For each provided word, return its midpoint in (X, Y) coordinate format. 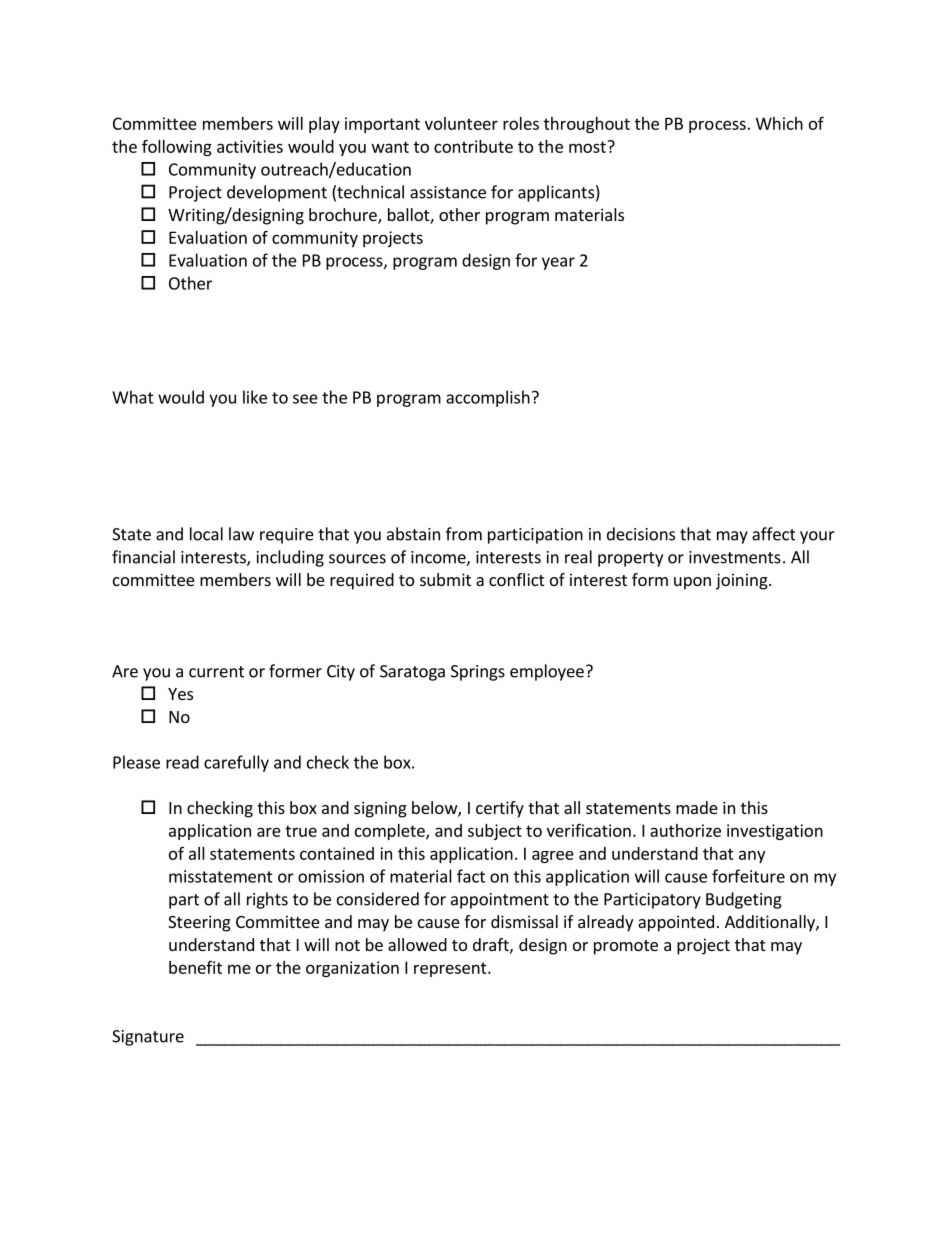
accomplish (488, 398)
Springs (478, 673)
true (301, 831)
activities (250, 146)
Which (779, 123)
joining (743, 581)
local (206, 534)
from (464, 534)
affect (773, 534)
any (752, 856)
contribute (473, 146)
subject (495, 832)
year (558, 263)
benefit (195, 967)
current (216, 672)
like (255, 397)
